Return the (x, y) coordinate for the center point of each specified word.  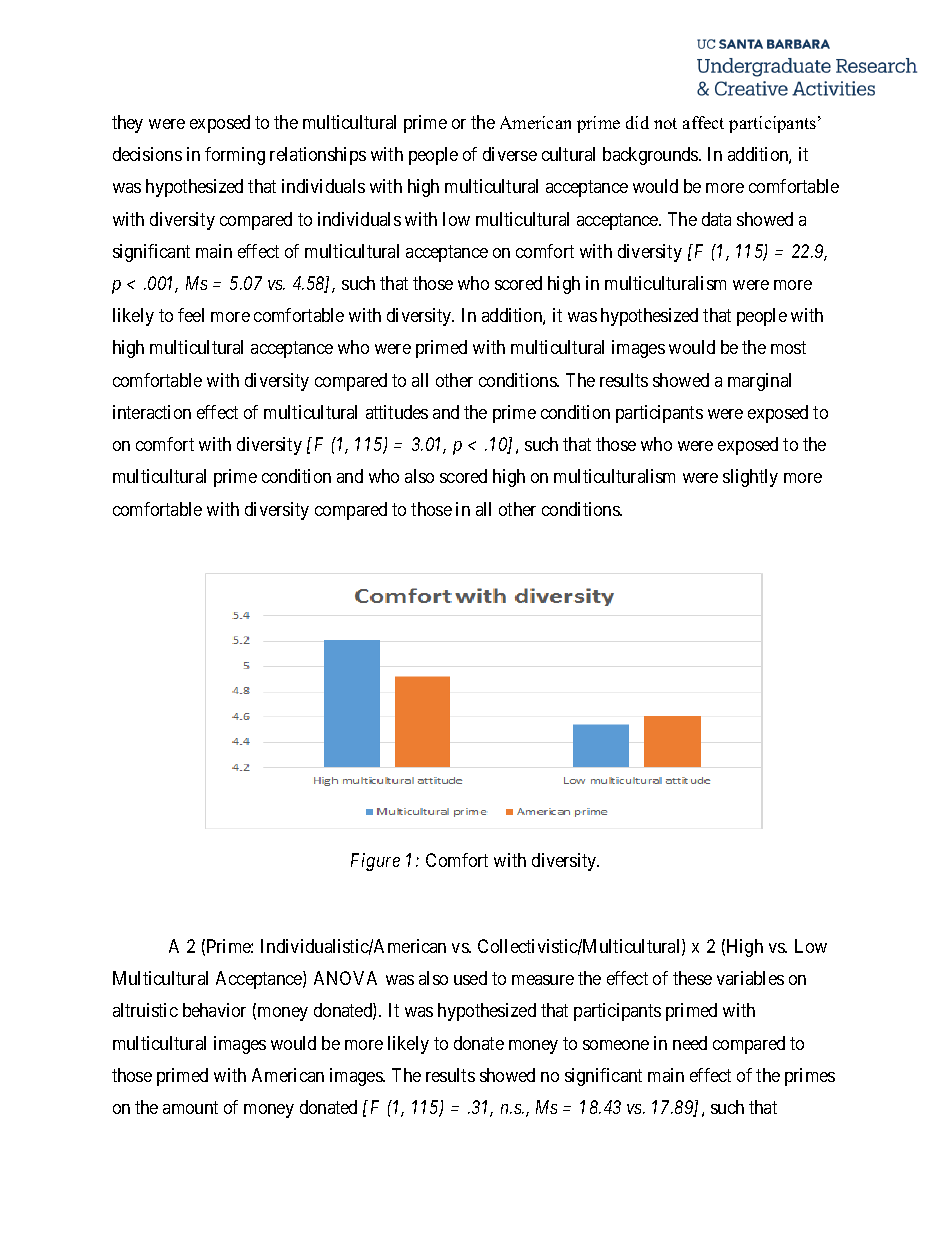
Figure (375, 862)
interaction (152, 412)
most (788, 348)
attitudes (397, 412)
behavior (214, 1010)
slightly (750, 478)
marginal (759, 382)
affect (703, 122)
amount (190, 1107)
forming (235, 156)
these (692, 978)
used (470, 978)
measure (543, 980)
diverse (510, 154)
